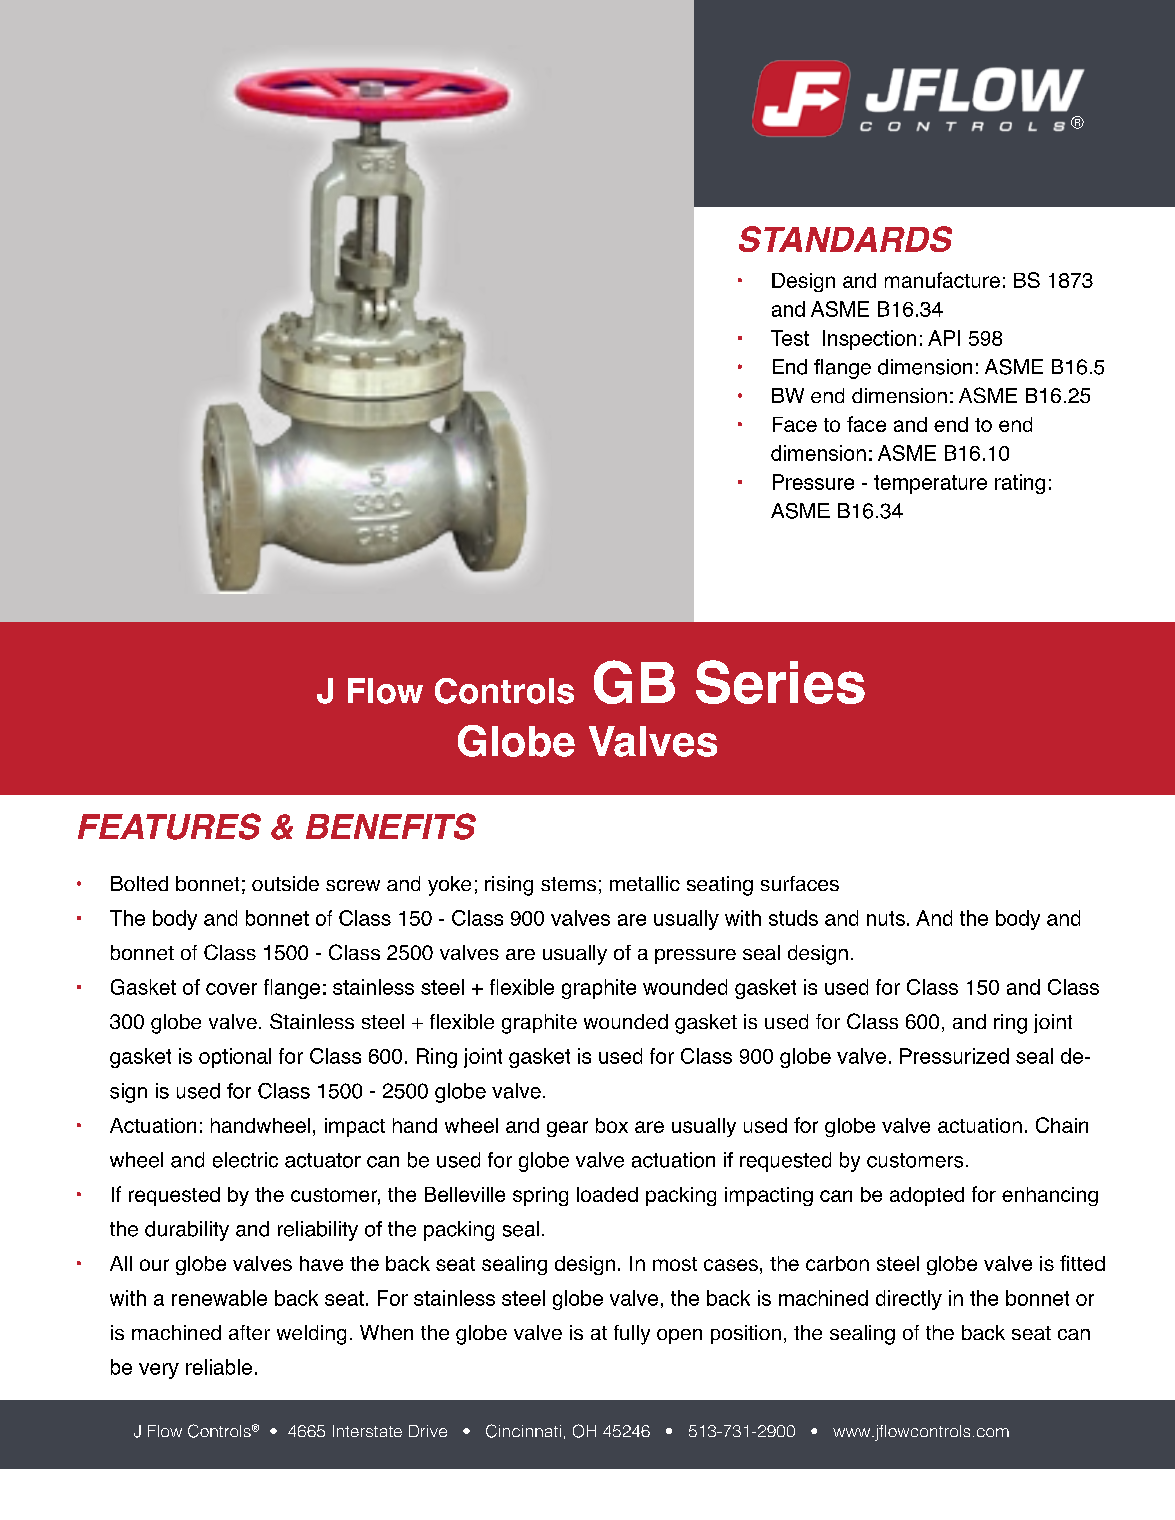 This screenshot has width=1175, height=1520. What do you see at coordinates (845, 239) in the screenshot?
I see `STANDARDS` at bounding box center [845, 239].
